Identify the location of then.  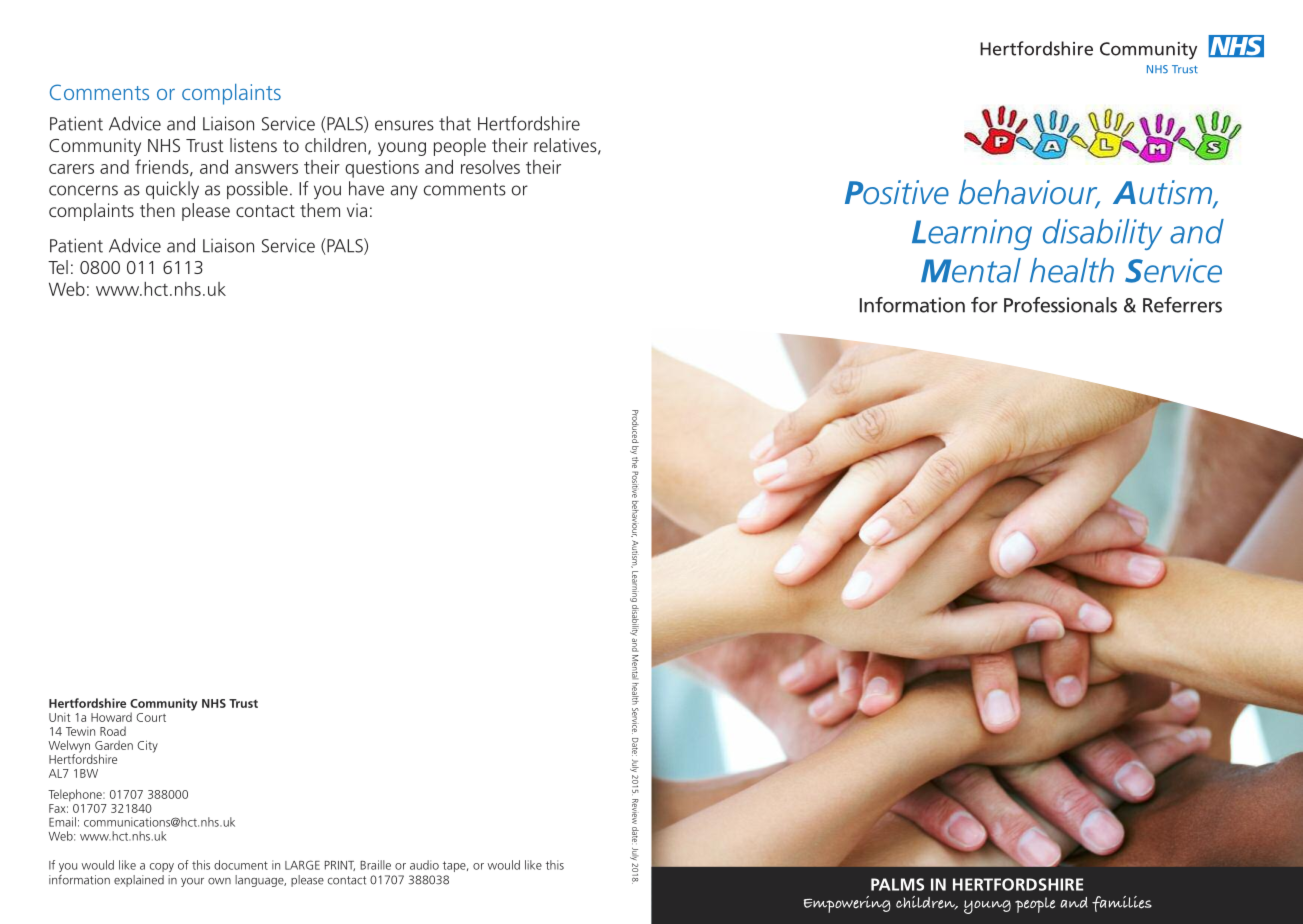
(157, 210).
